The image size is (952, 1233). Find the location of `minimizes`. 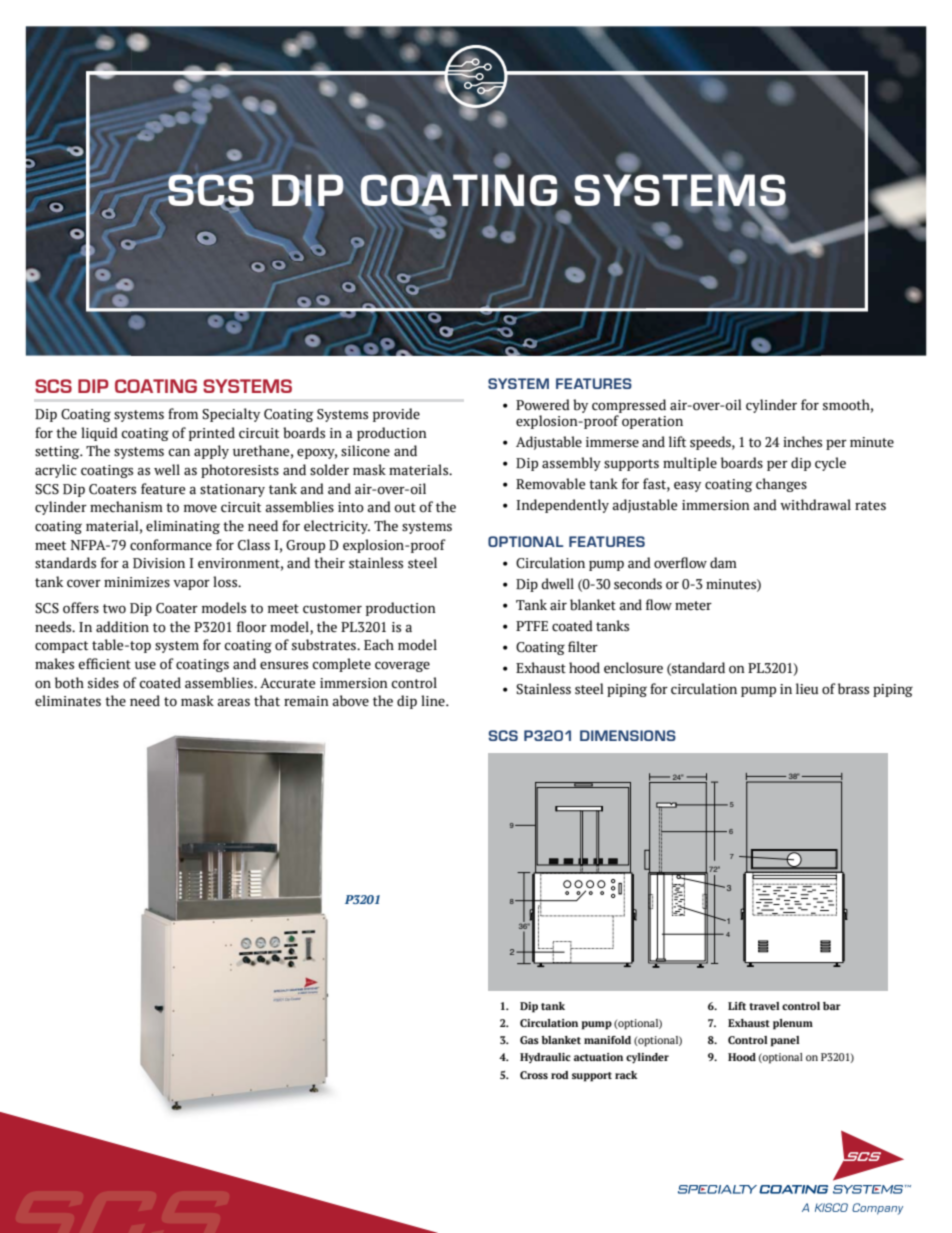

minimizes is located at coordinates (137, 582).
